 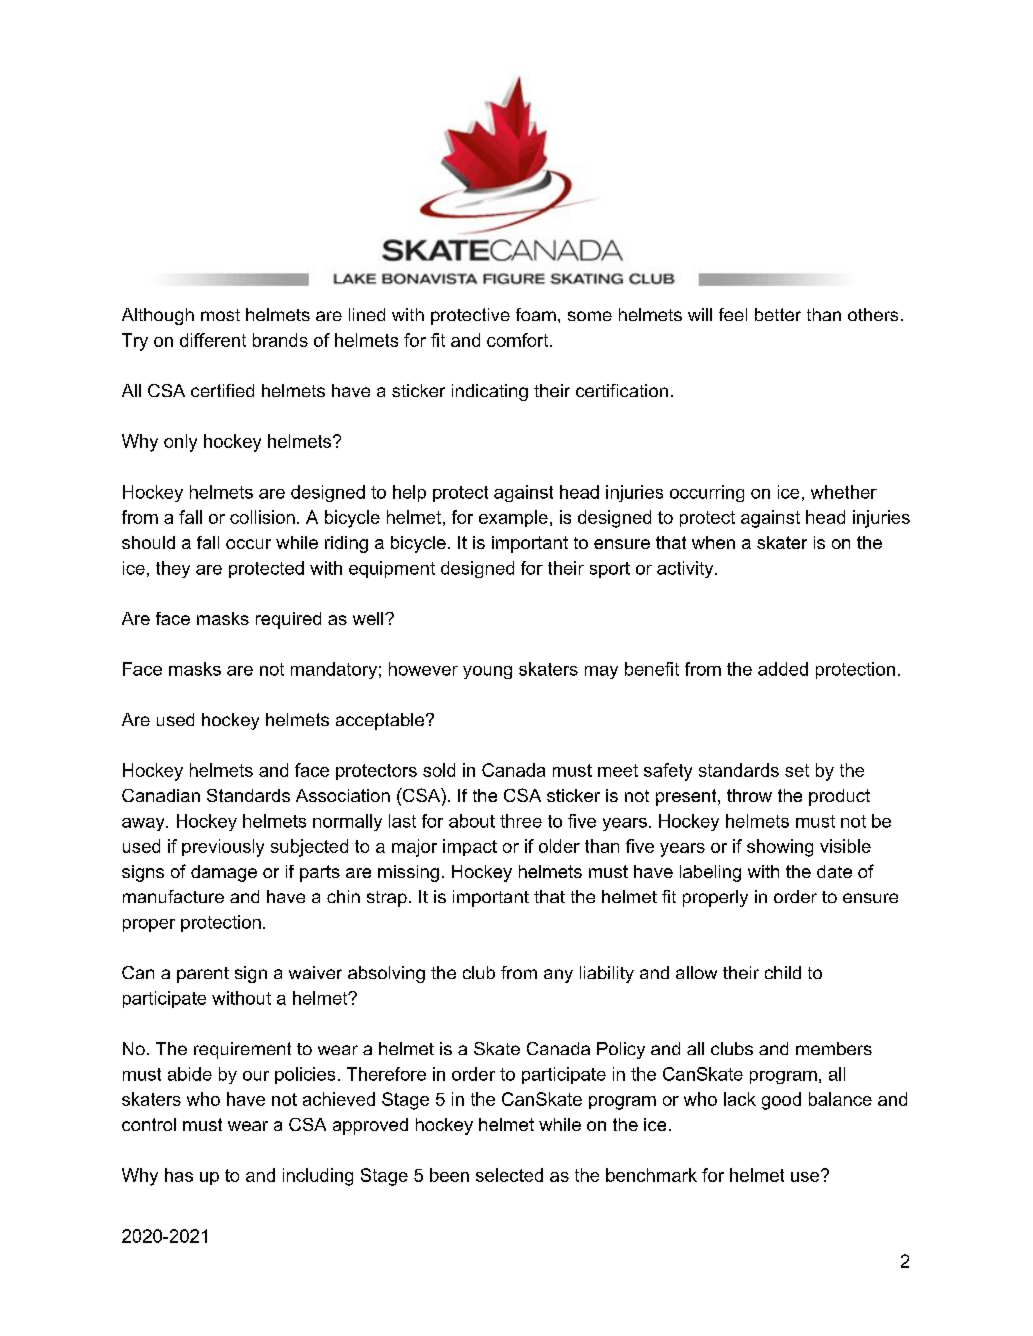 What do you see at coordinates (781, 1101) in the screenshot?
I see `good` at bounding box center [781, 1101].
